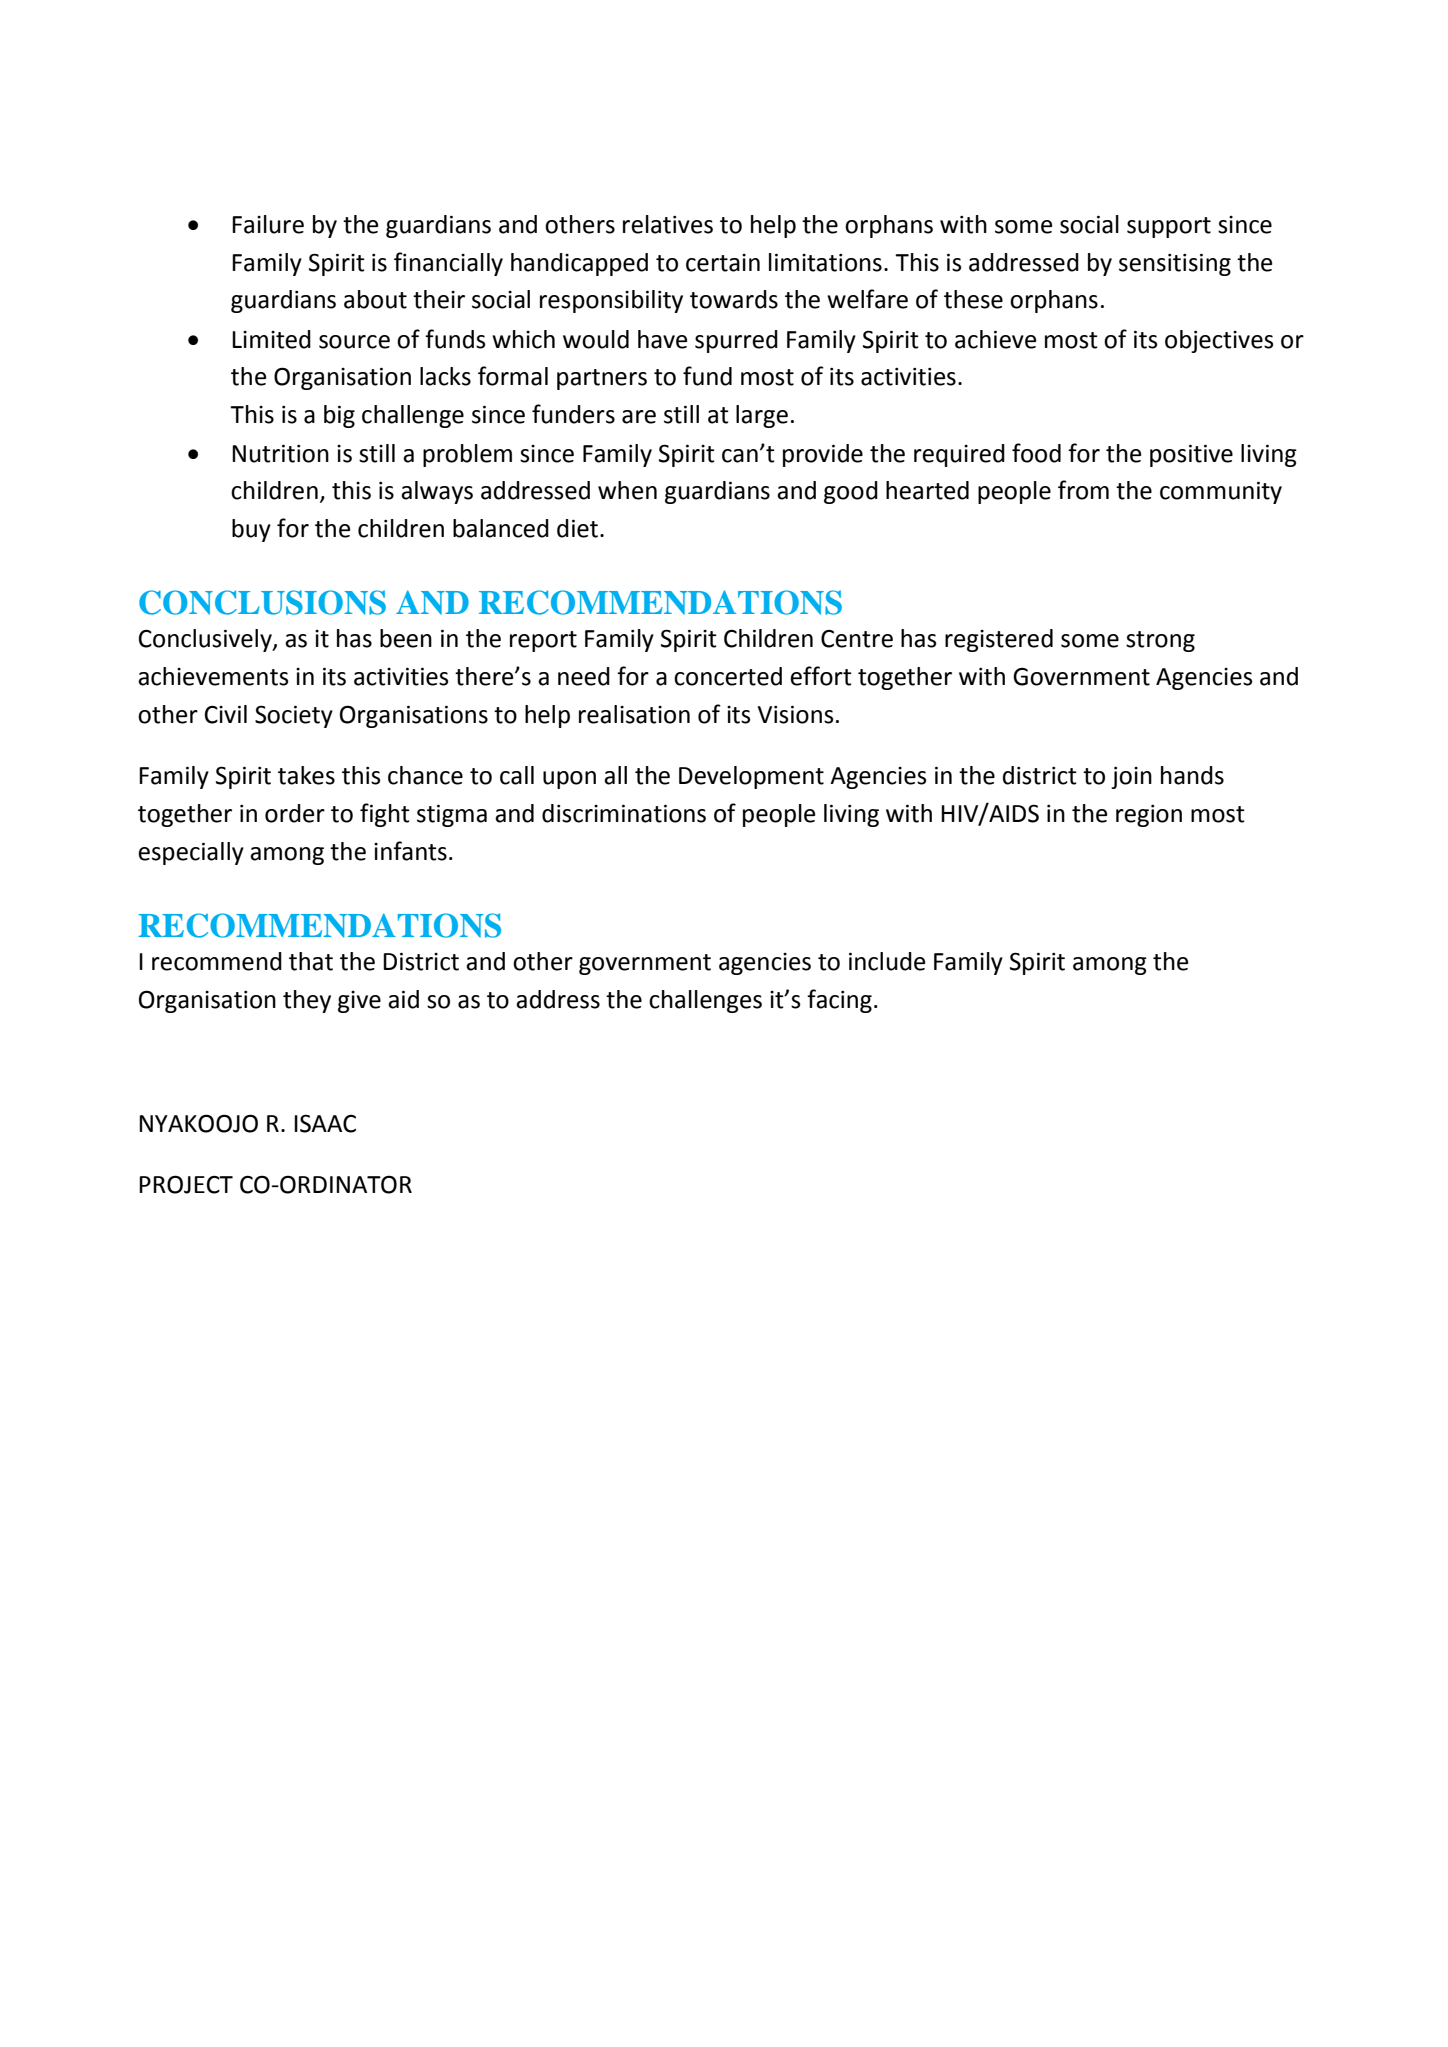  Describe the element at coordinates (1083, 490) in the screenshot. I see `from` at that location.
